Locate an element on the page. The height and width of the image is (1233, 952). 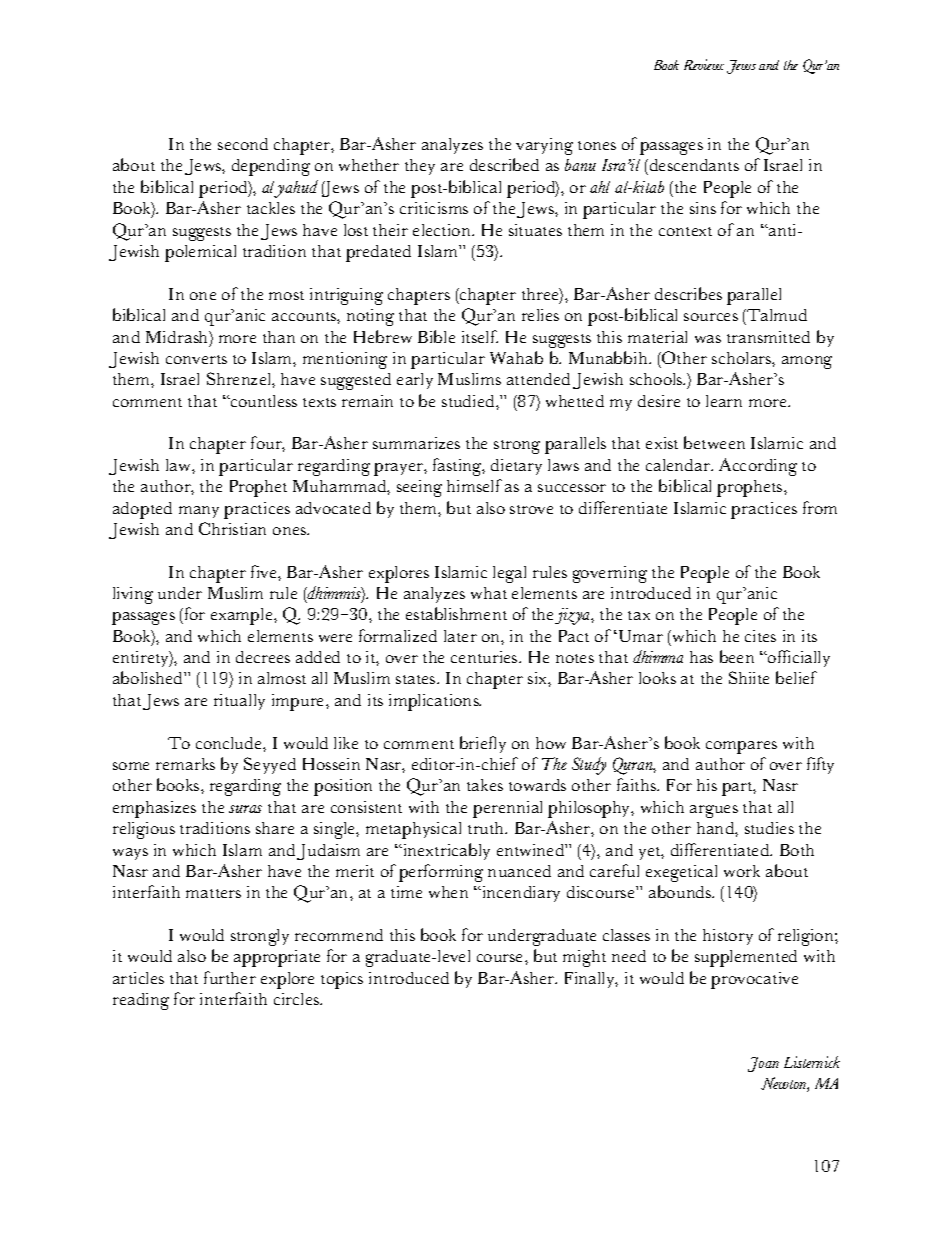
varying is located at coordinates (544, 146).
